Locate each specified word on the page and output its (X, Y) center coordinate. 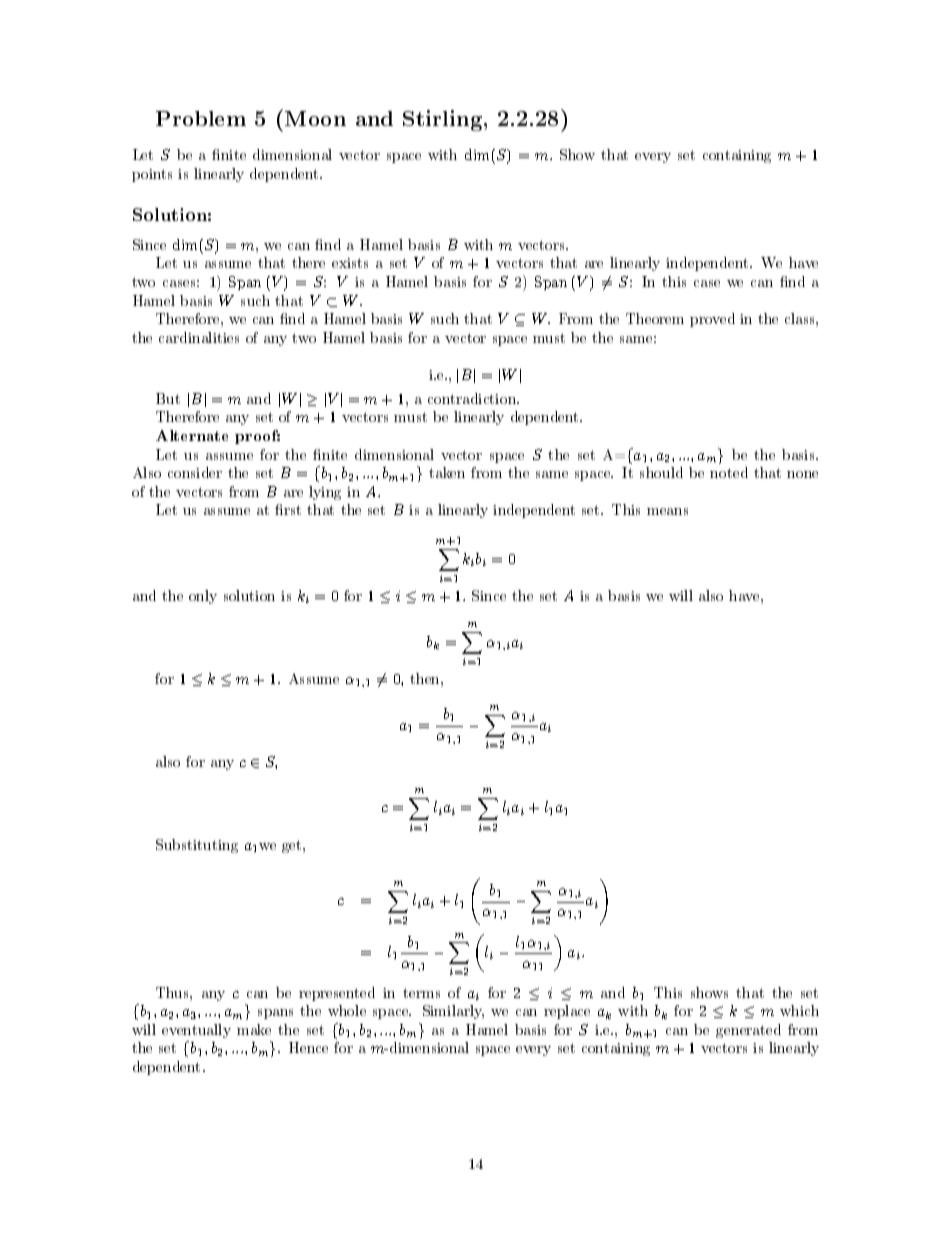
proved (712, 320)
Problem (201, 118)
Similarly (453, 1012)
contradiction (473, 398)
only (203, 597)
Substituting (197, 846)
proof (257, 437)
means (667, 511)
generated (748, 1031)
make (254, 1029)
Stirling (442, 120)
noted (729, 472)
